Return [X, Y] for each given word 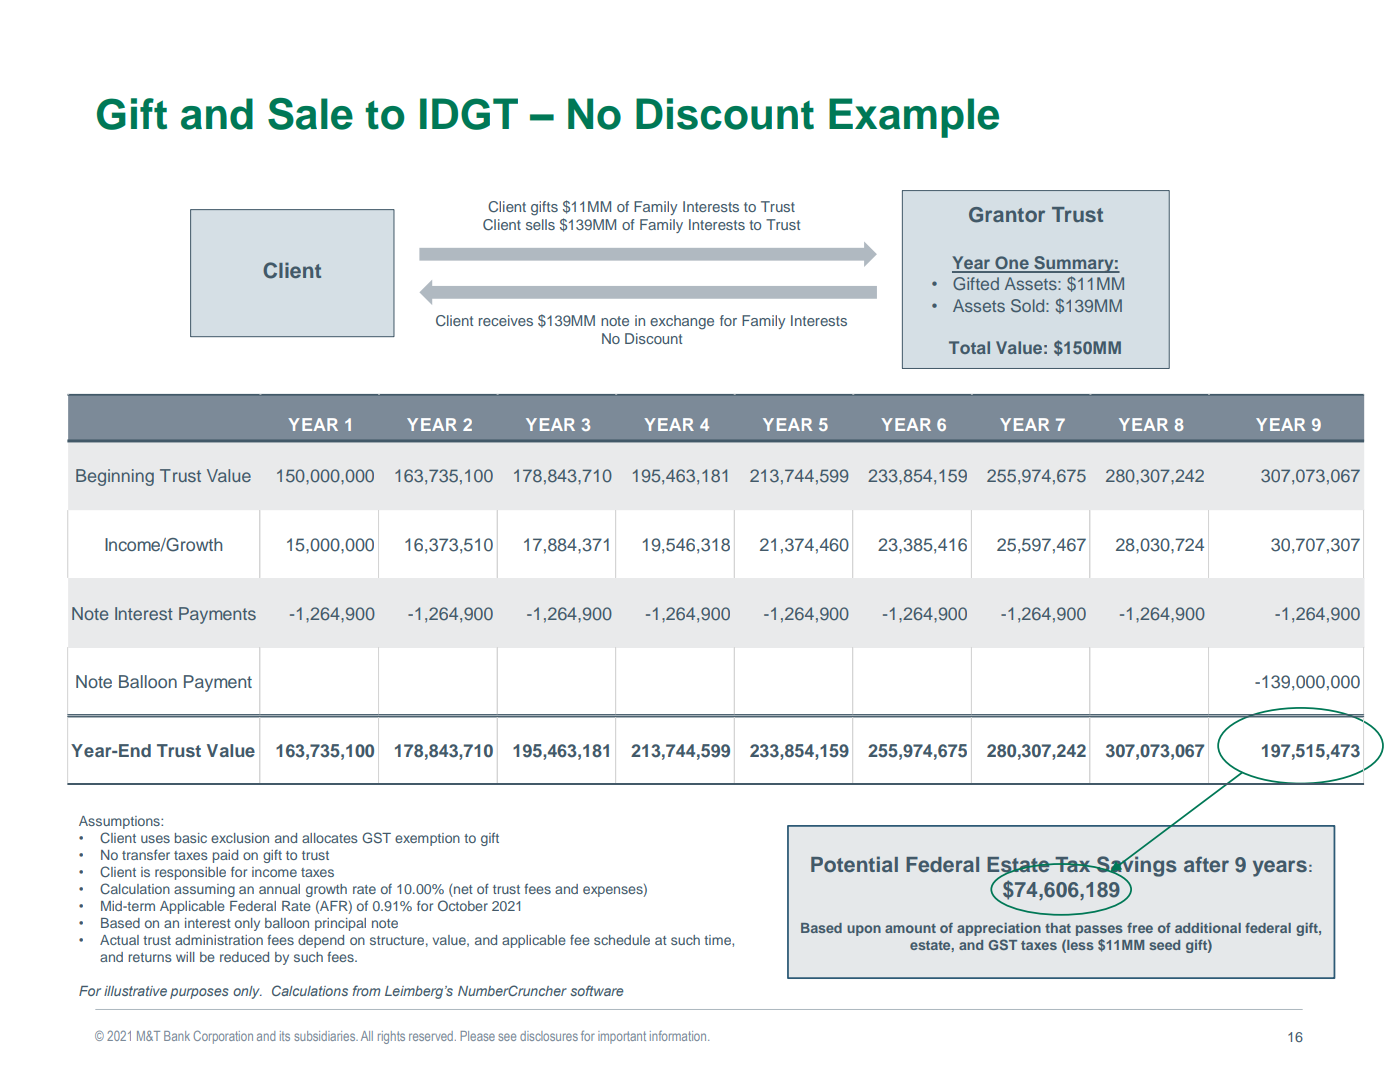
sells [540, 224]
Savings [1136, 866]
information [679, 1036]
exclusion [240, 838]
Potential [854, 864]
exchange [682, 322]
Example [914, 118]
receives [506, 320]
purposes [199, 993]
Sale [310, 114]
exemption [427, 839]
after [1206, 864]
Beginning [115, 477]
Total [969, 347]
